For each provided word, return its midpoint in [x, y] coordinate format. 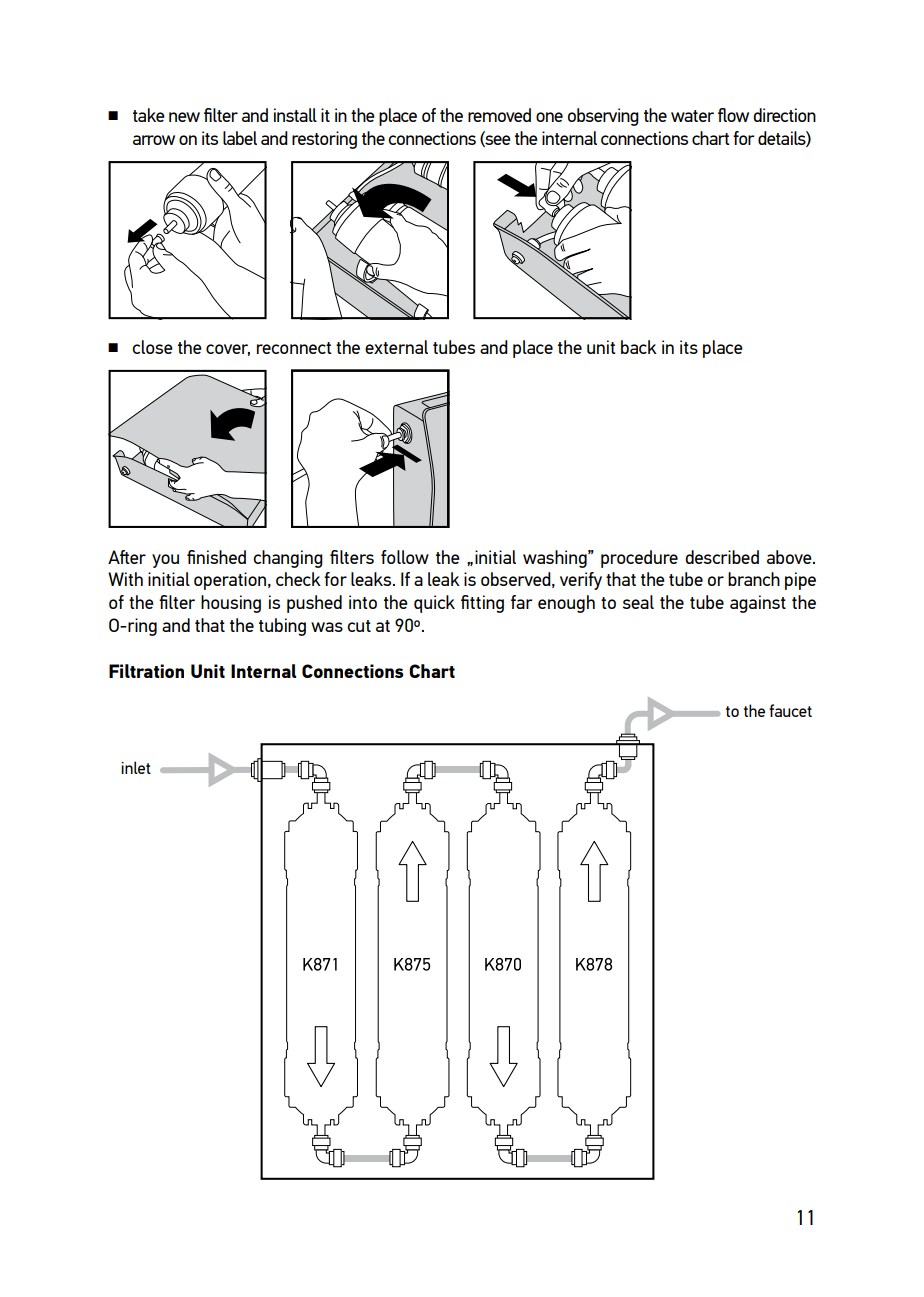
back [639, 347]
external [396, 347]
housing [231, 604]
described [722, 557]
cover [228, 350]
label [240, 138]
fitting [482, 604]
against [758, 604]
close [152, 347]
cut [359, 626]
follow [405, 557]
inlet [136, 767]
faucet [790, 710]
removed [499, 115]
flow [733, 115]
